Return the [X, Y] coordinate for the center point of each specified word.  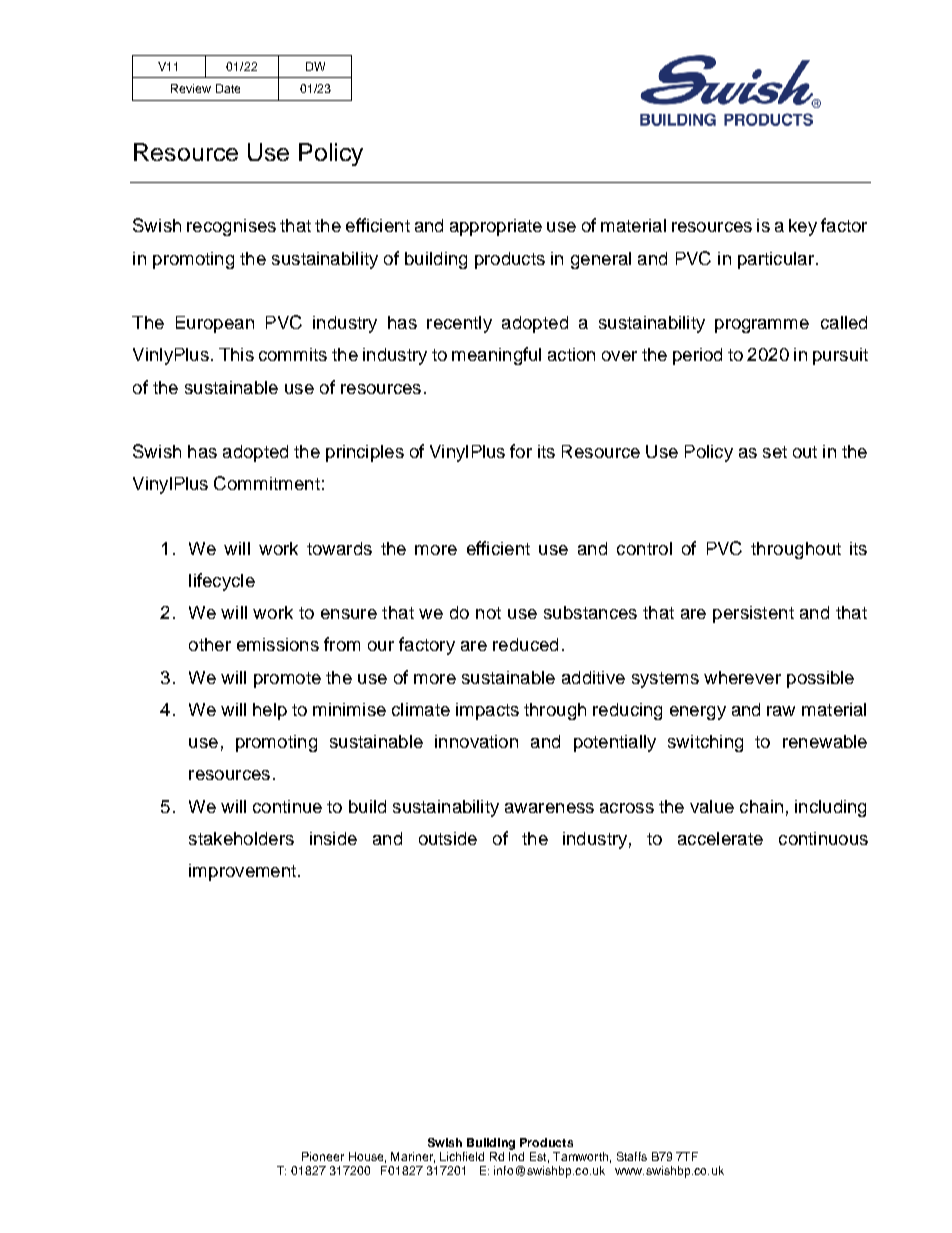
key [803, 227]
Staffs [632, 1156]
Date [228, 88]
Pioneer [323, 1156]
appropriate [496, 227]
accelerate [720, 838]
